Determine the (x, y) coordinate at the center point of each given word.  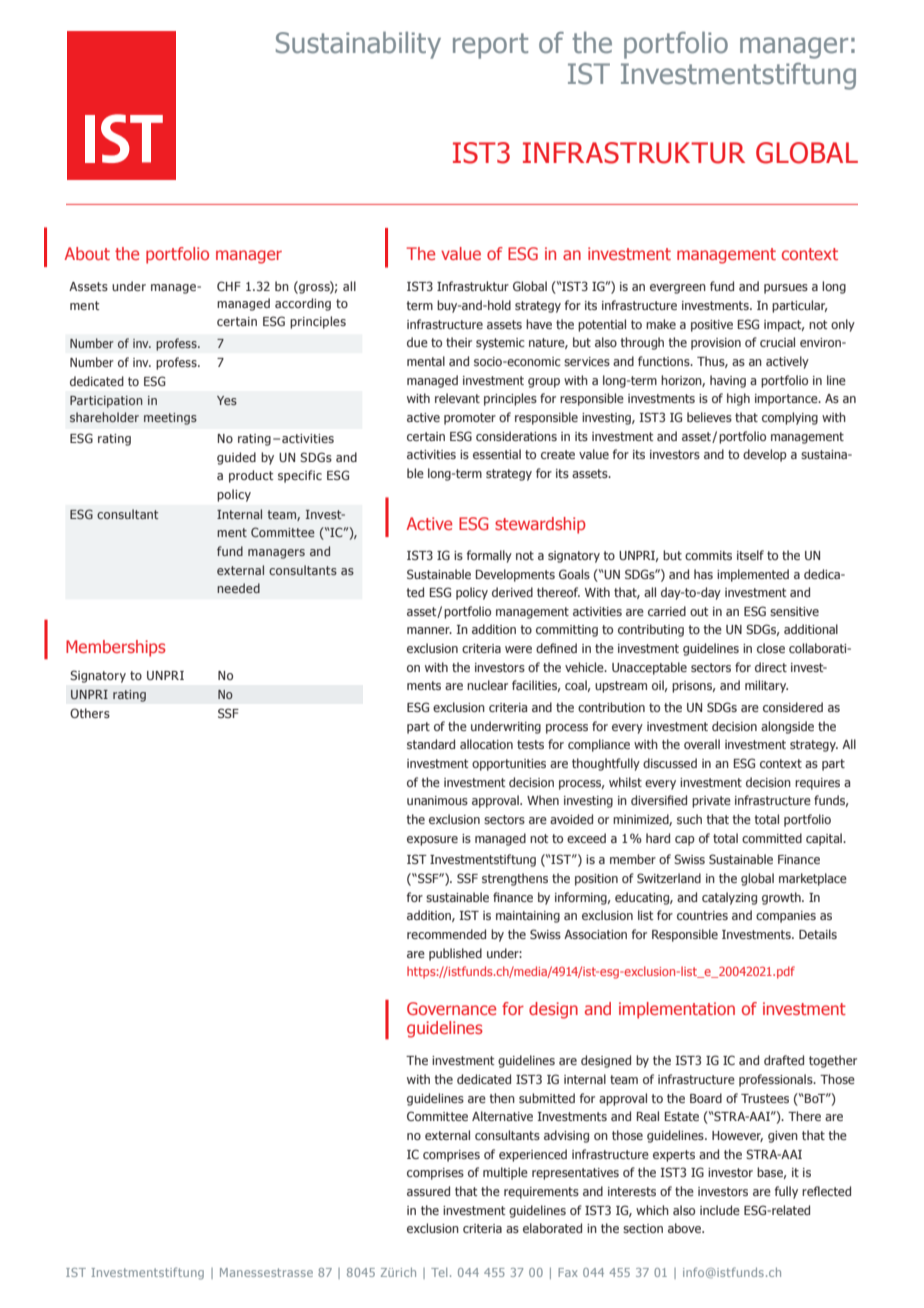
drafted (784, 1060)
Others (90, 713)
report (490, 46)
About (87, 253)
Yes (227, 400)
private (711, 802)
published (455, 954)
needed (238, 588)
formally (489, 556)
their (459, 342)
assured (428, 1191)
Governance (451, 1008)
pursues (786, 289)
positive (712, 326)
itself (750, 555)
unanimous (437, 800)
